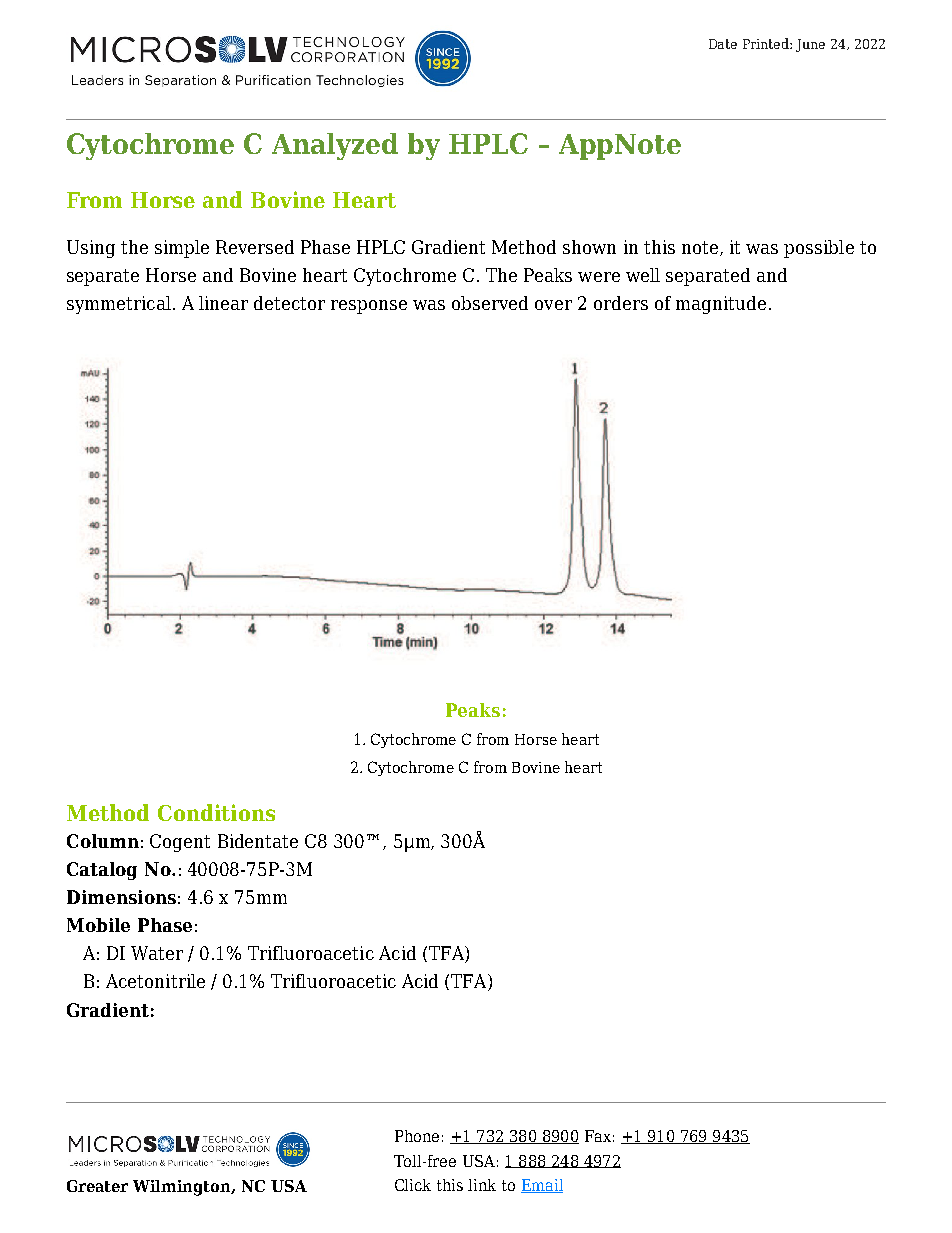  Describe the element at coordinates (183, 1188) in the screenshot. I see `Wilmington` at that location.
